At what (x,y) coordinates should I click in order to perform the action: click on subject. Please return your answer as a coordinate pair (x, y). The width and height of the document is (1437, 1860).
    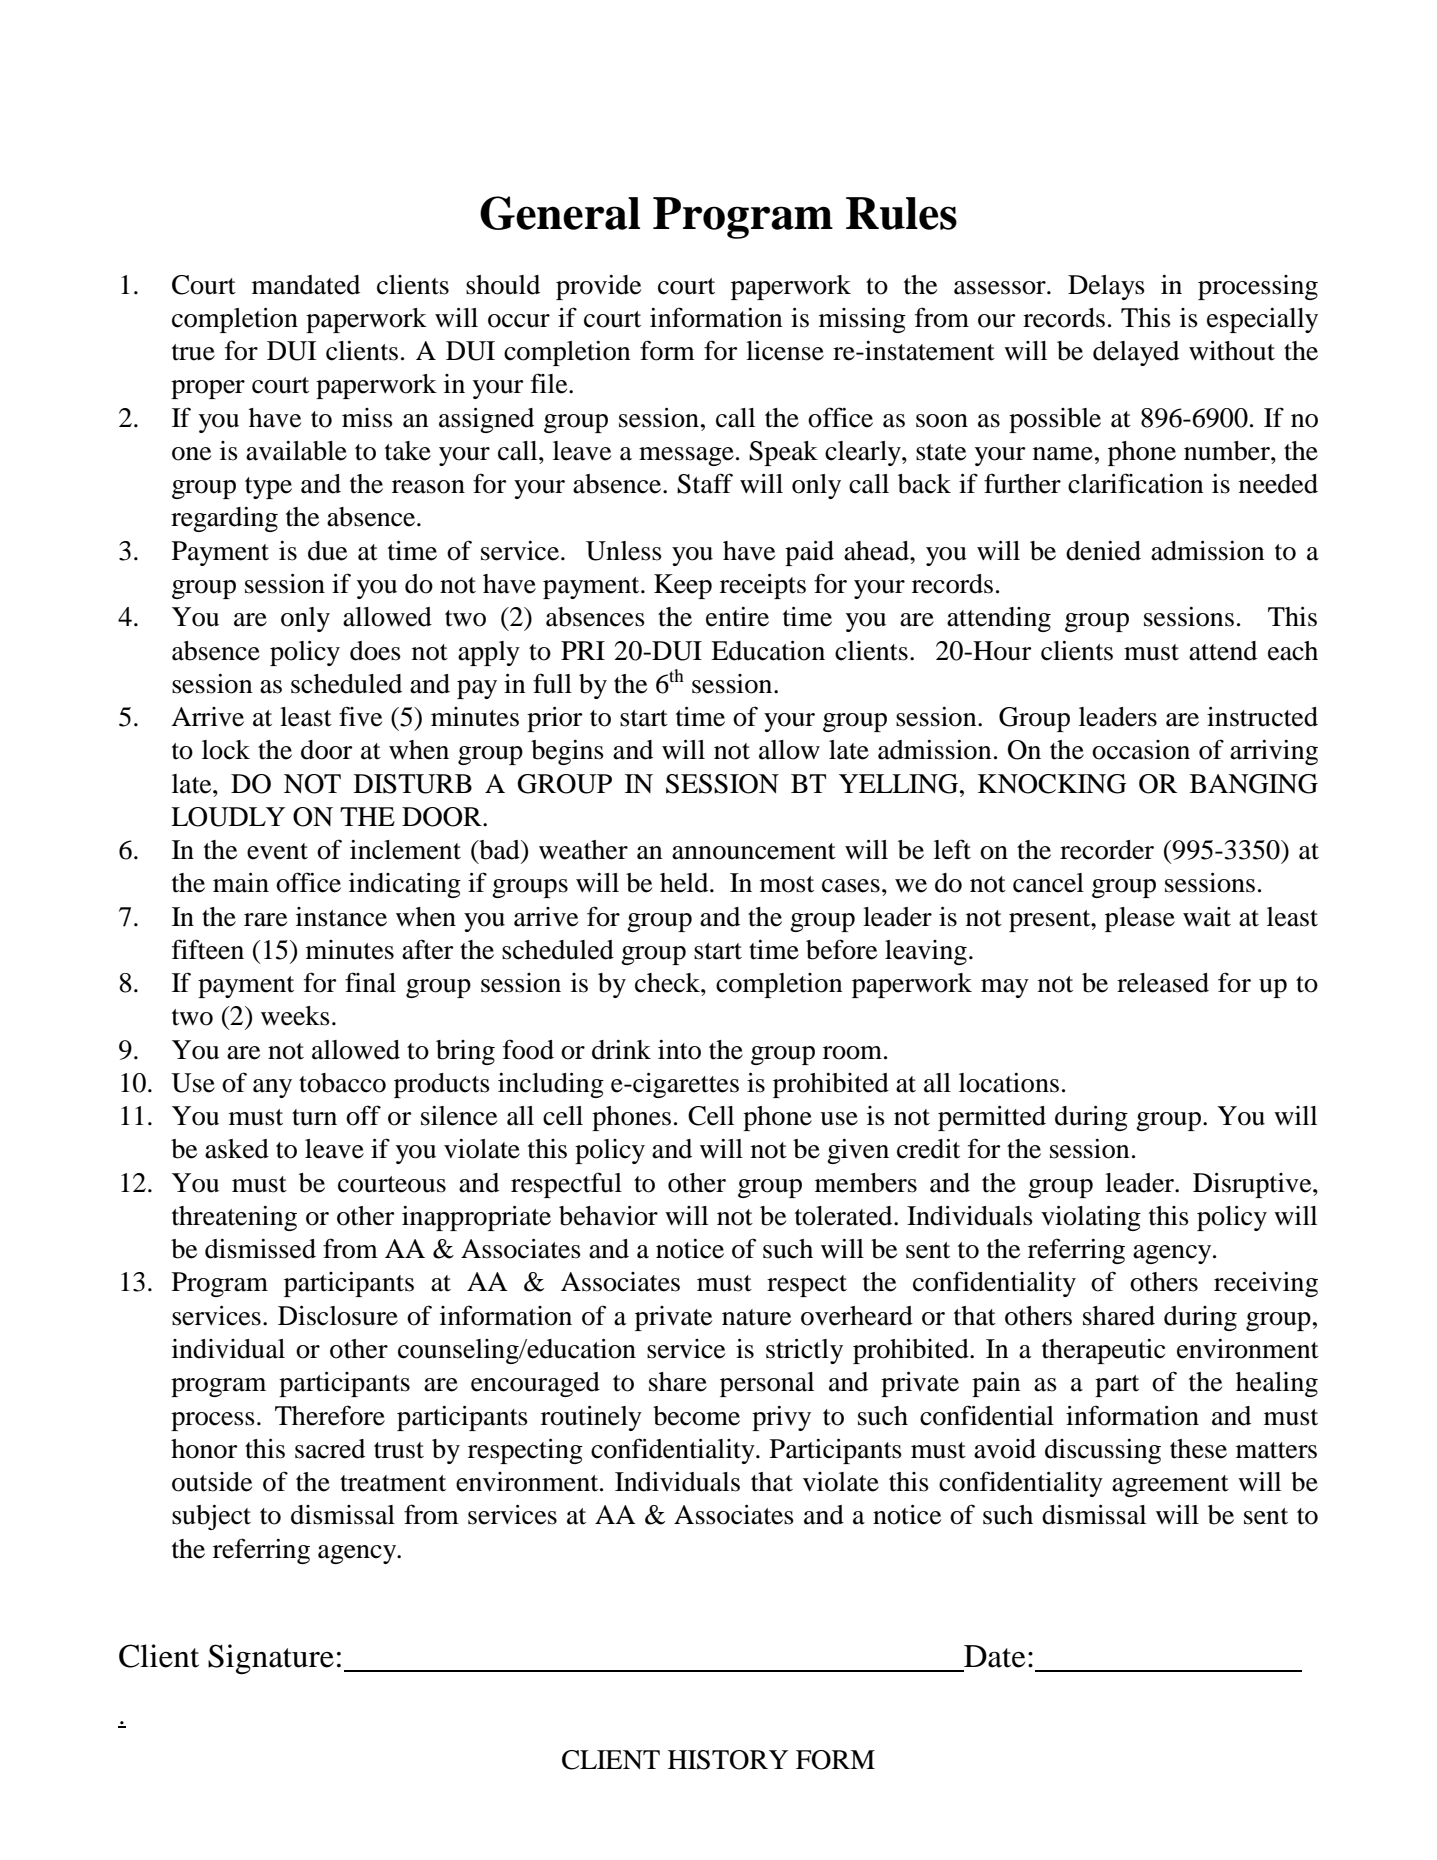
    Looking at the image, I should click on (211, 1517).
